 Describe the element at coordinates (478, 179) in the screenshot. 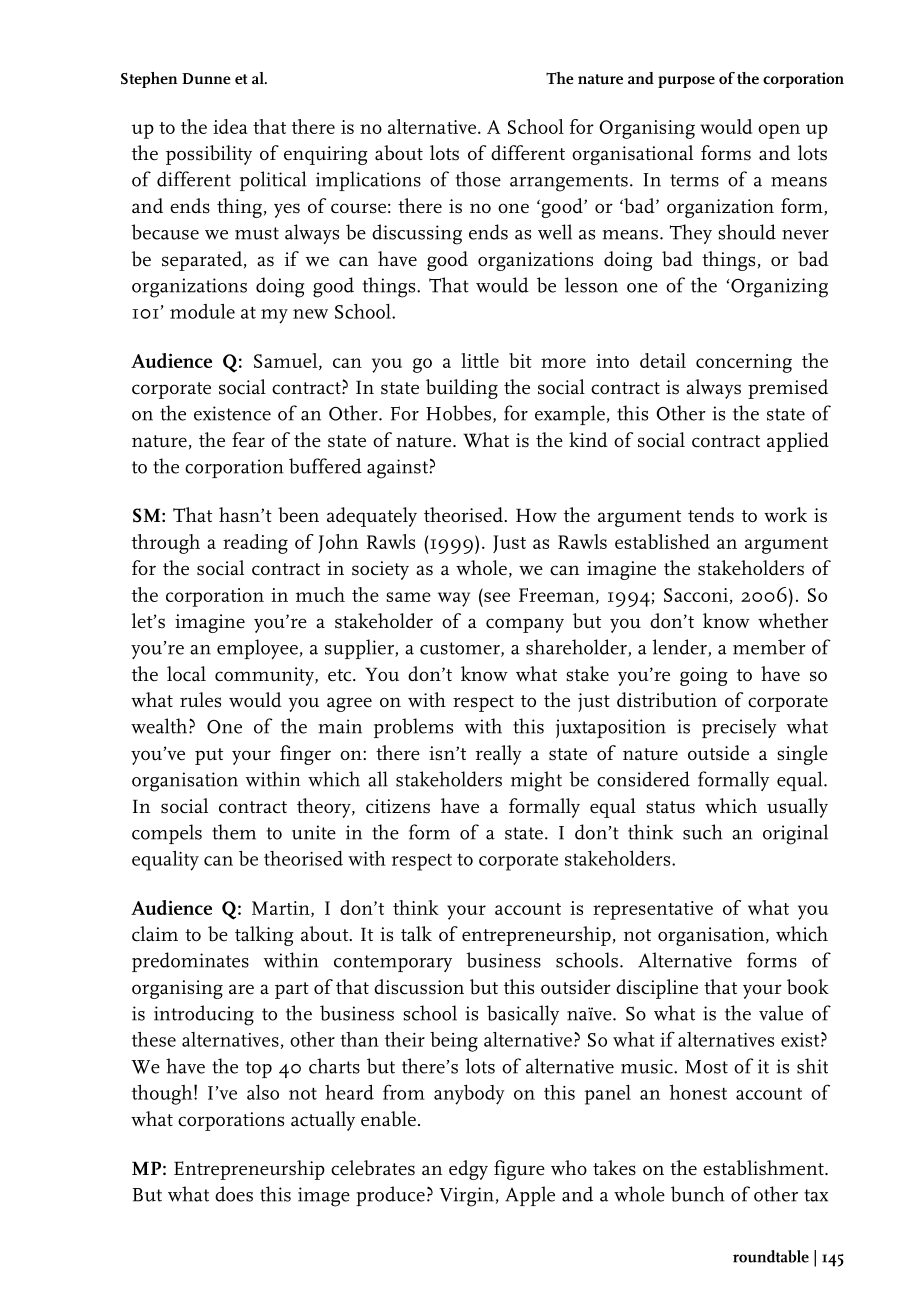

I see `those` at that location.
